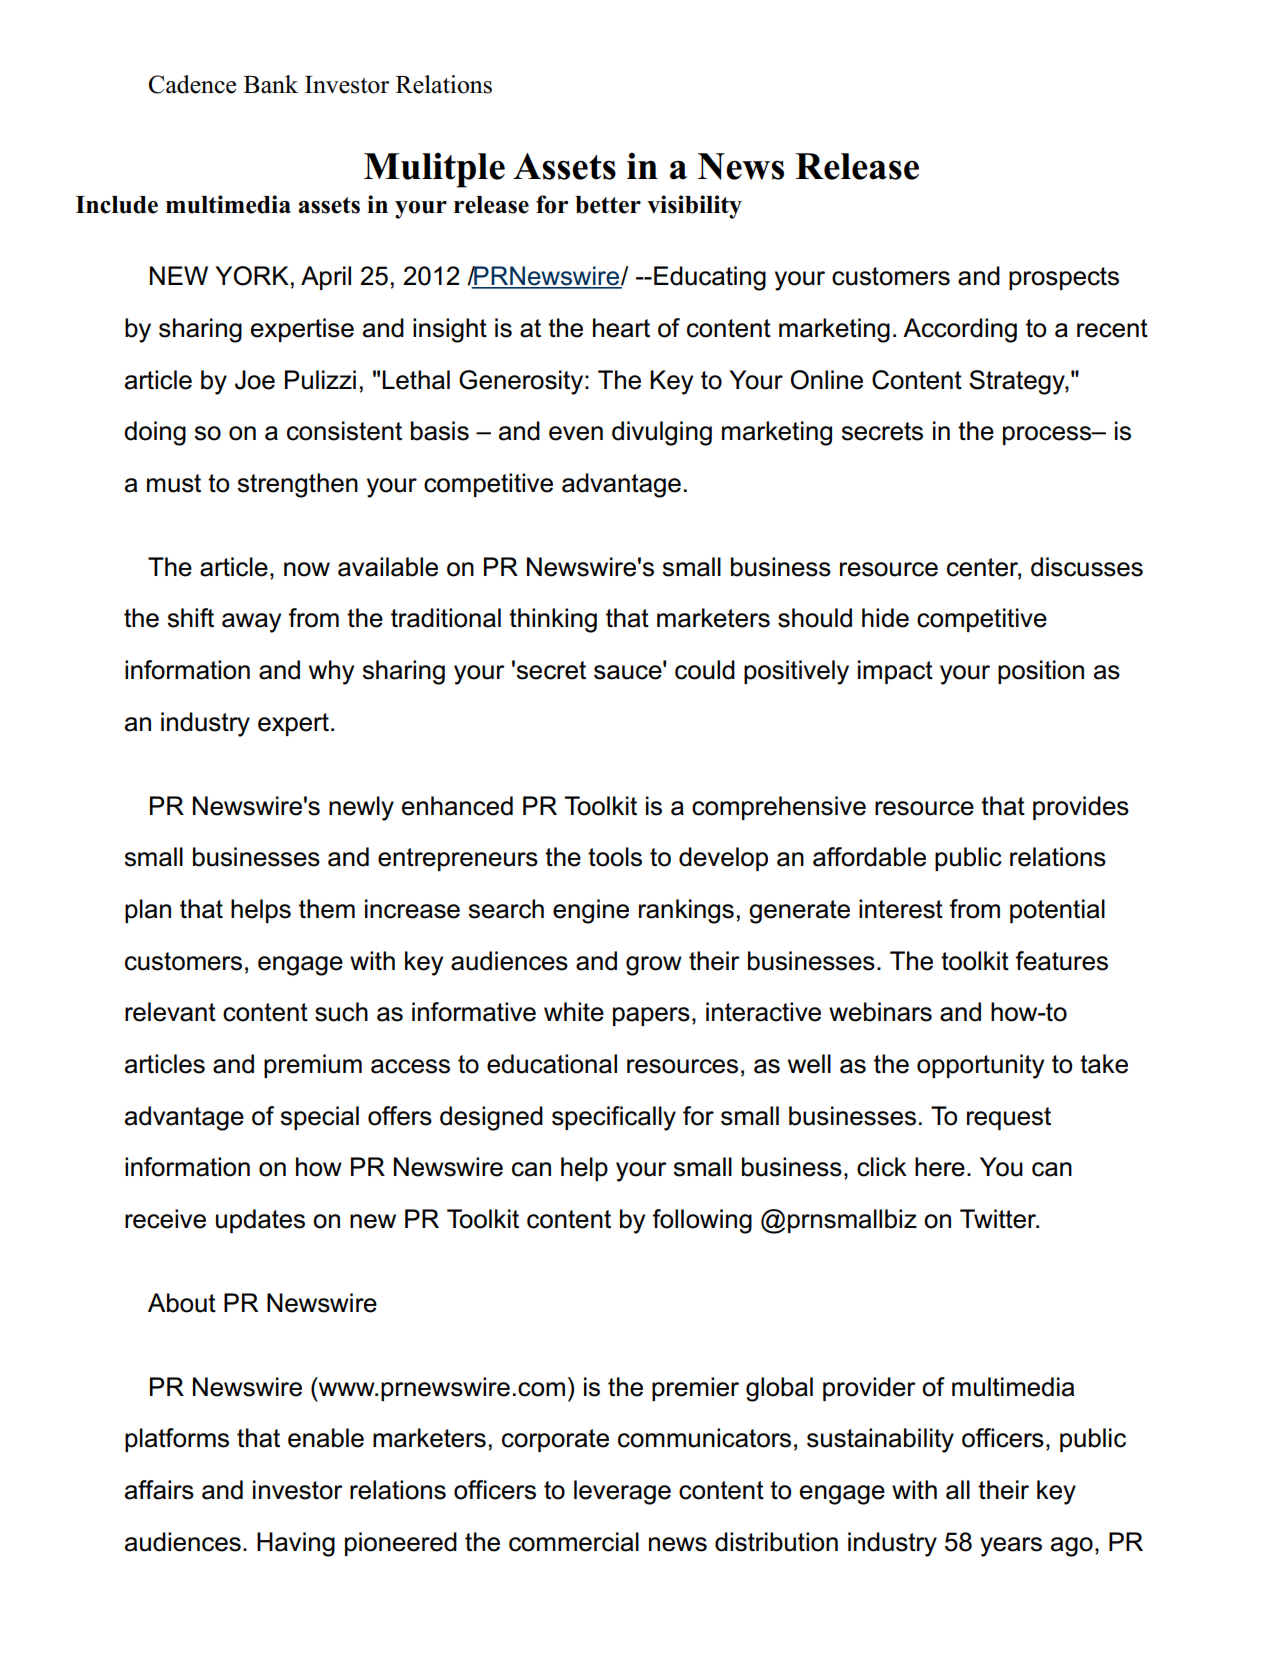  I want to click on provides, so click(1081, 808).
